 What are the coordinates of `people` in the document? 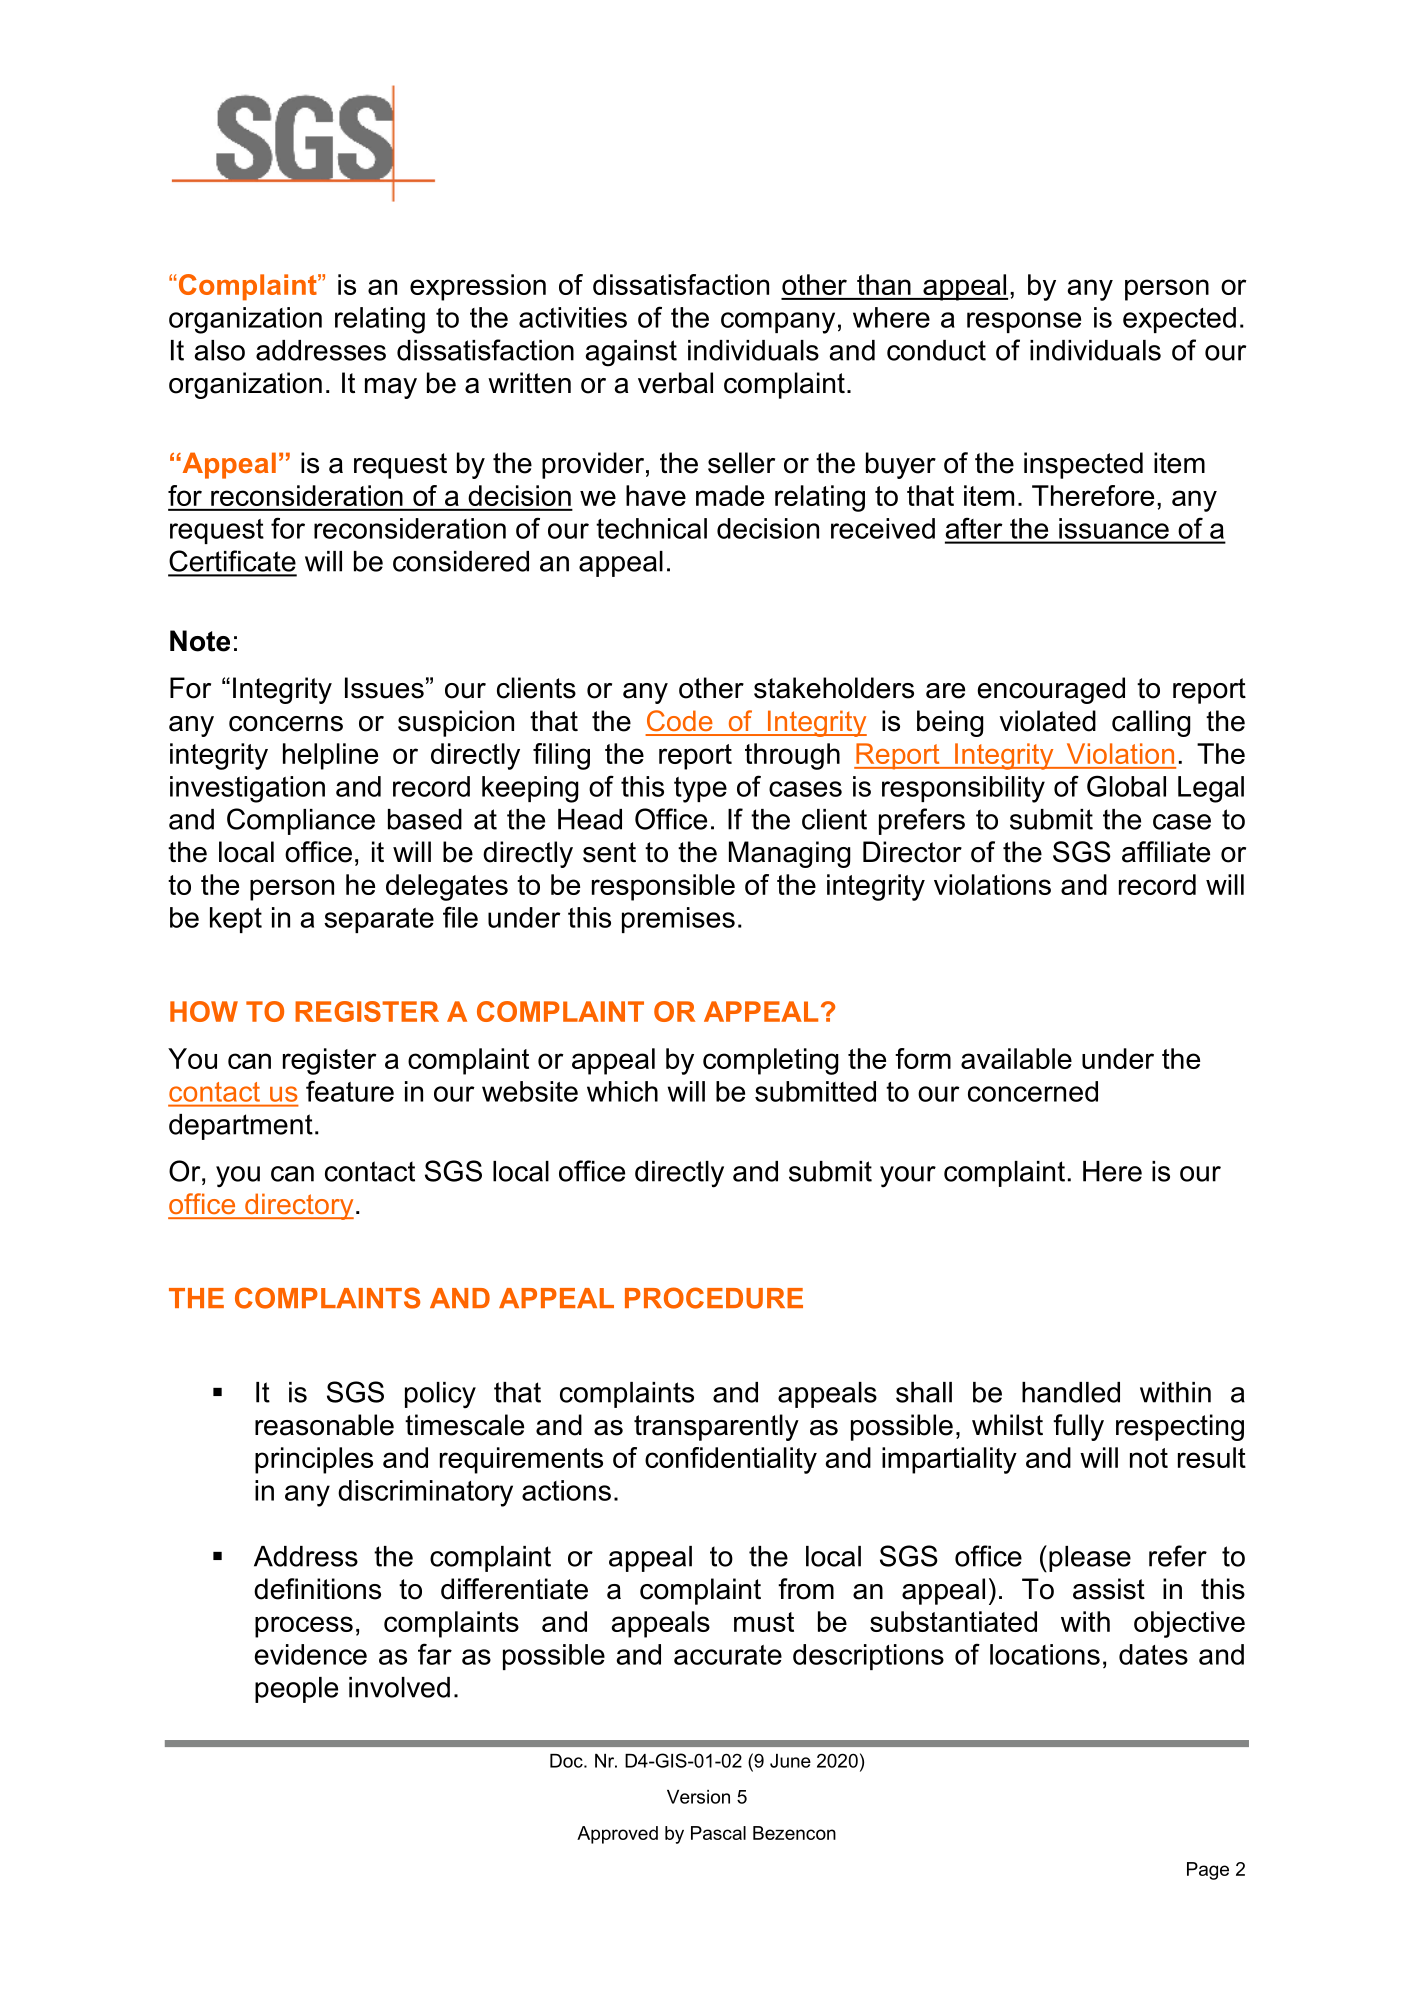 It's located at (296, 1690).
